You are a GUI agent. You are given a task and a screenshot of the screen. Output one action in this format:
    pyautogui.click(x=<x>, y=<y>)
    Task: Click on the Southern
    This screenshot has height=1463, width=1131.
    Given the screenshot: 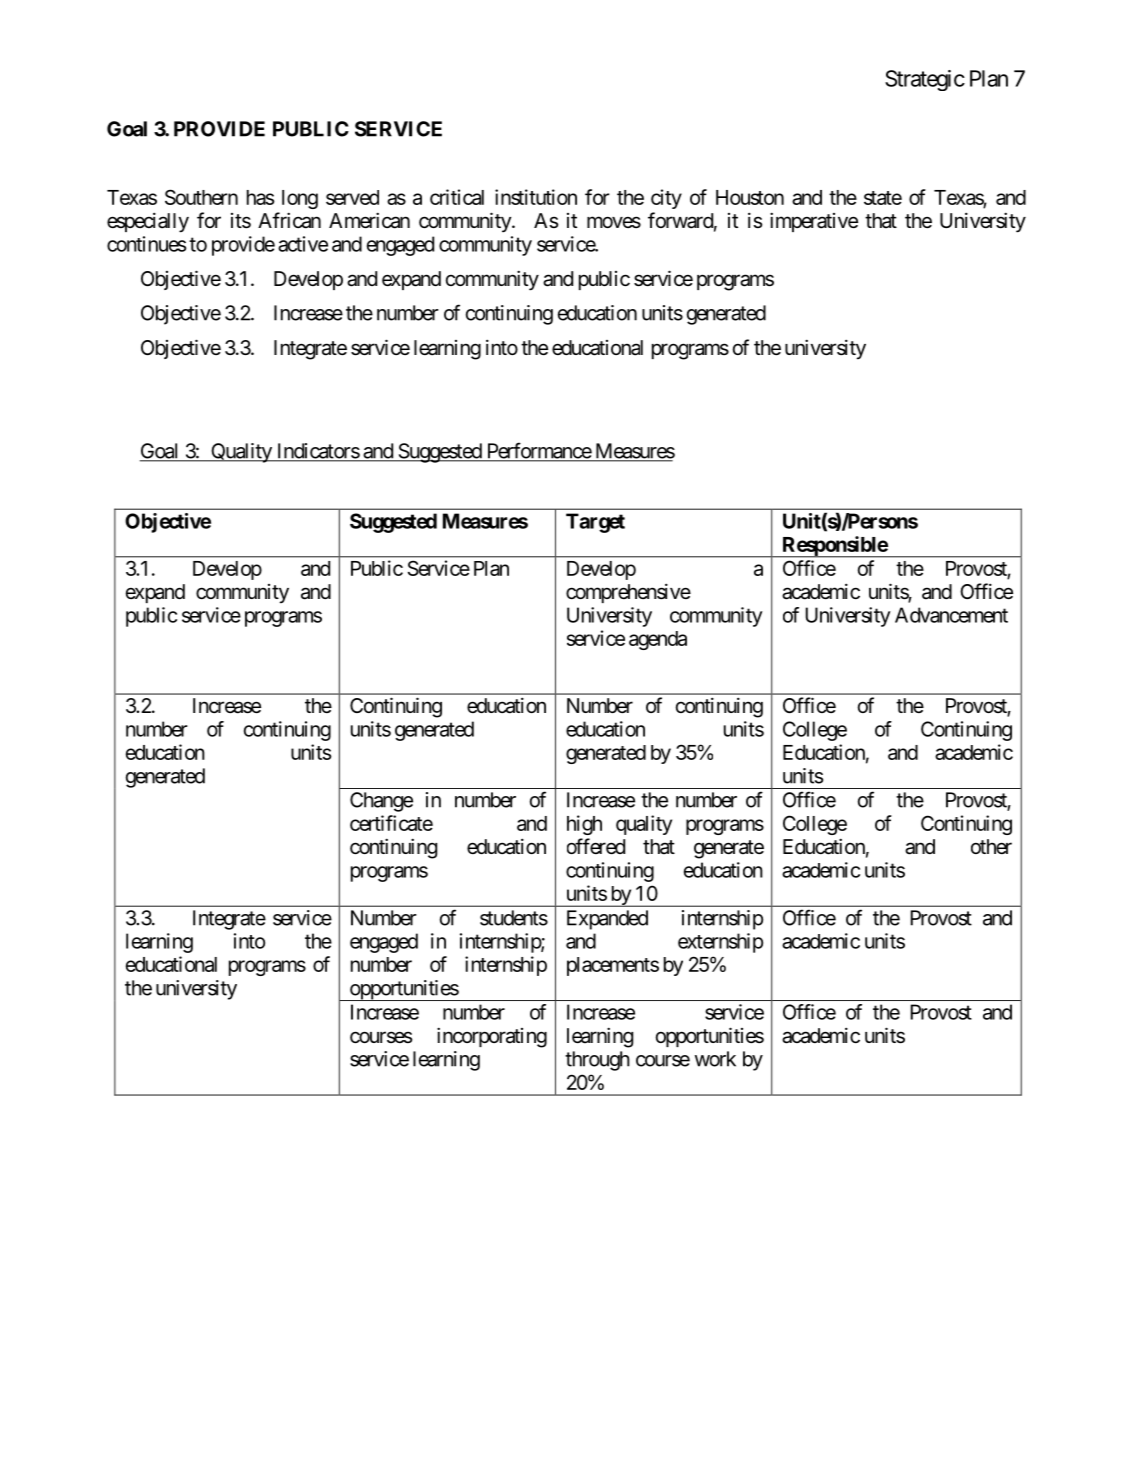 What is the action you would take?
    pyautogui.click(x=201, y=197)
